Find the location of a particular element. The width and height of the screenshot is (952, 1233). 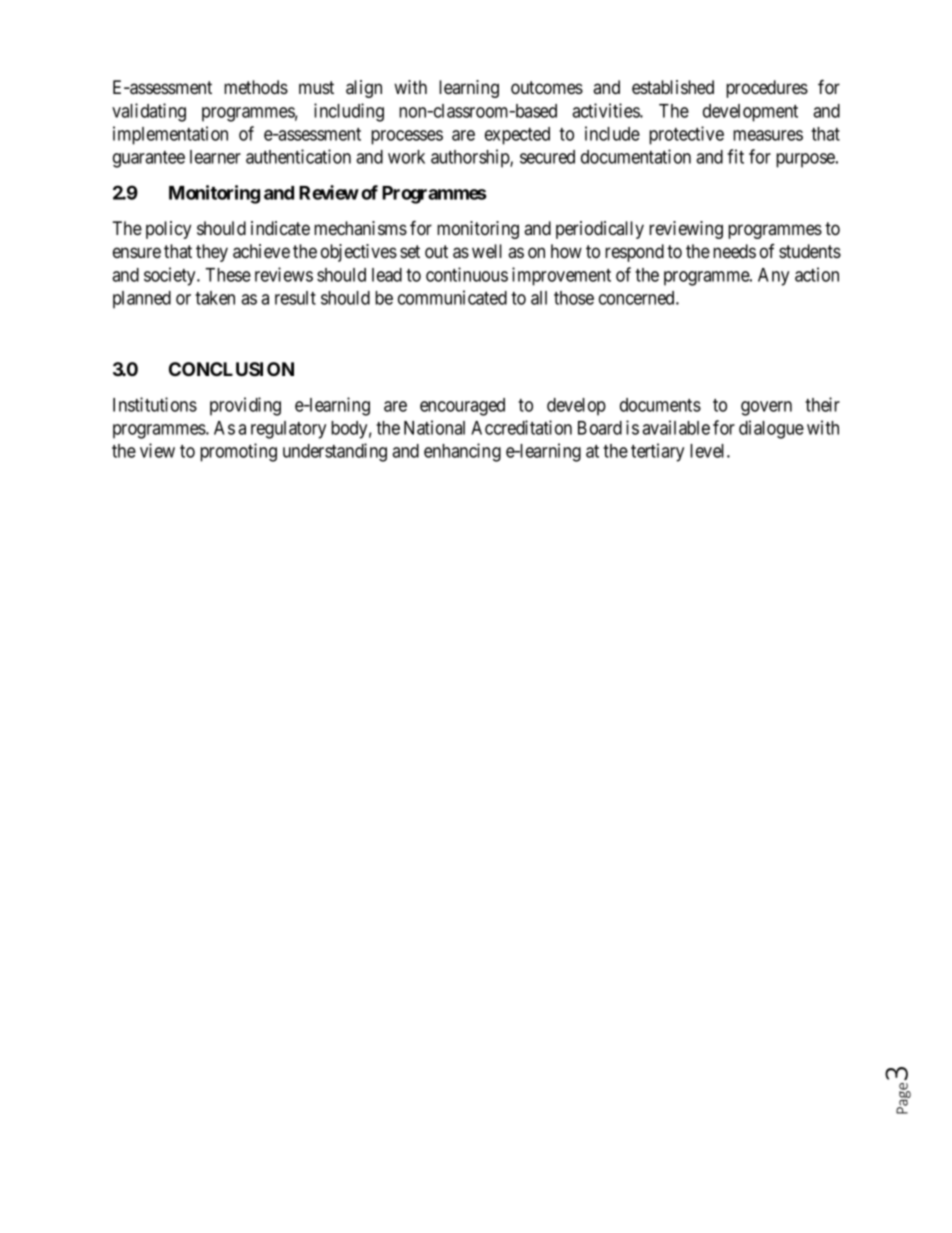

methods is located at coordinates (256, 87).
